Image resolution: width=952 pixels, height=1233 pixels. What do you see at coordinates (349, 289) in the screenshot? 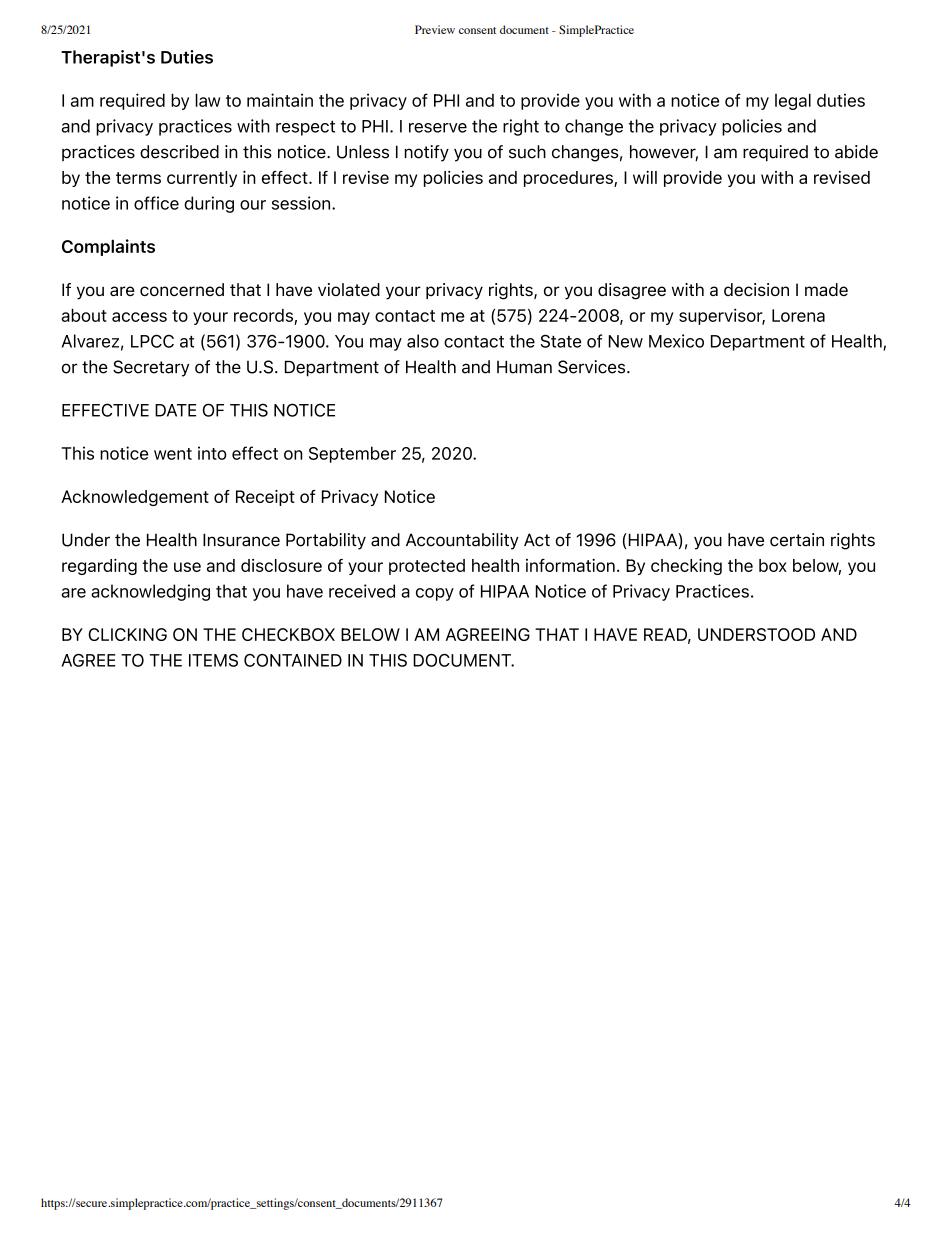
I see `violated` at bounding box center [349, 289].
